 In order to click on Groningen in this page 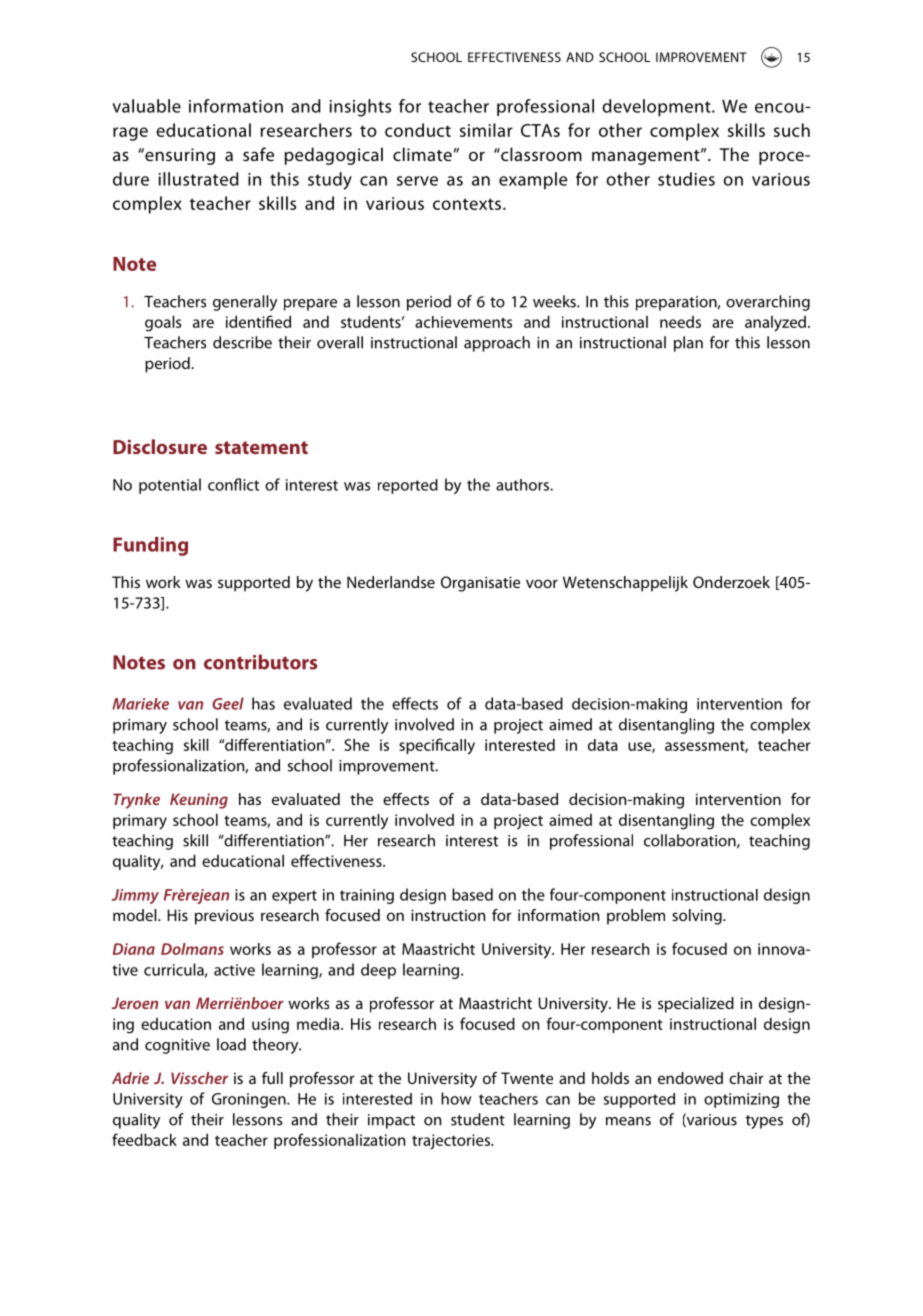, I will do `click(250, 1100)`.
